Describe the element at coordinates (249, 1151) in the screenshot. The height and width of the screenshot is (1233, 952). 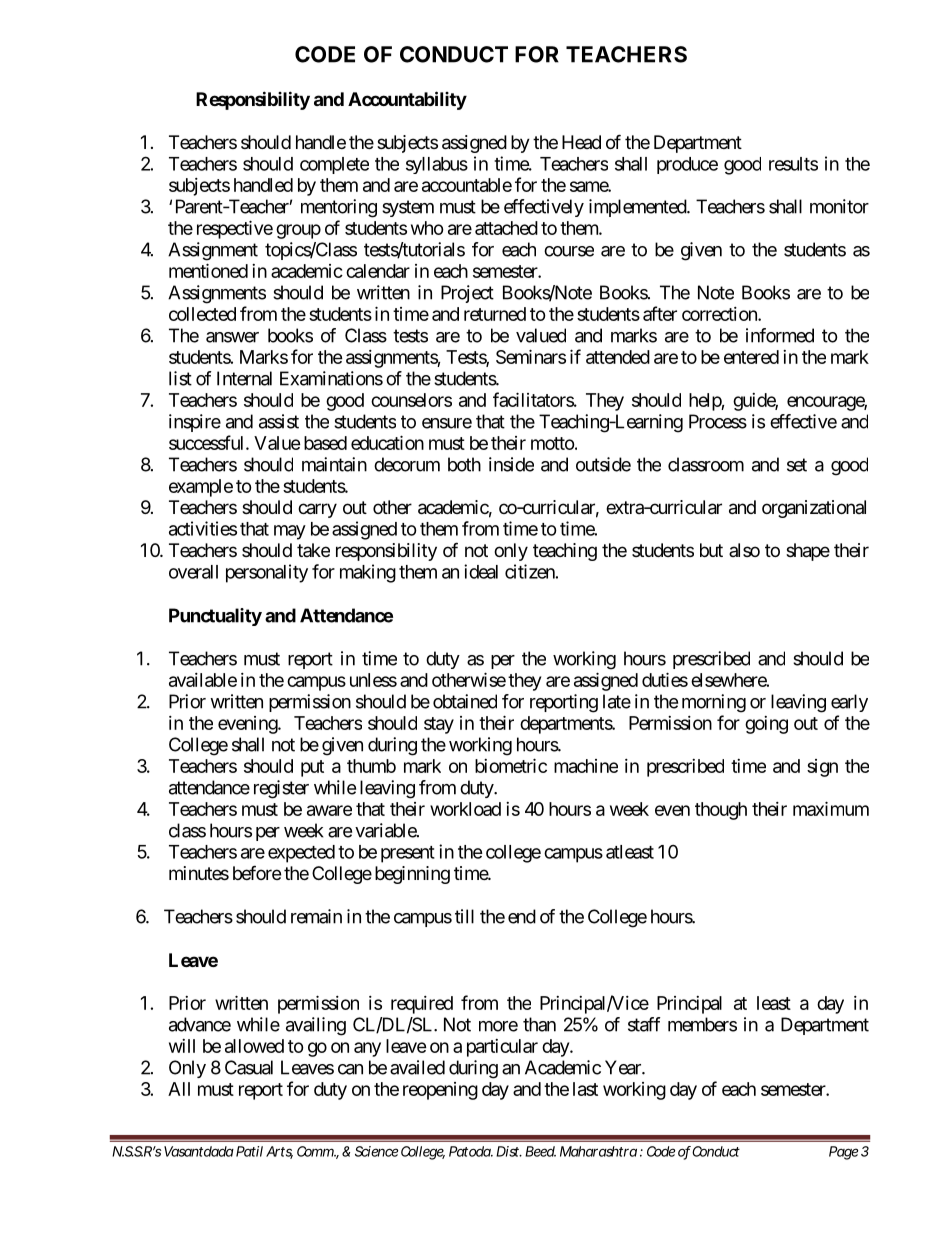
I see `Patil` at that location.
